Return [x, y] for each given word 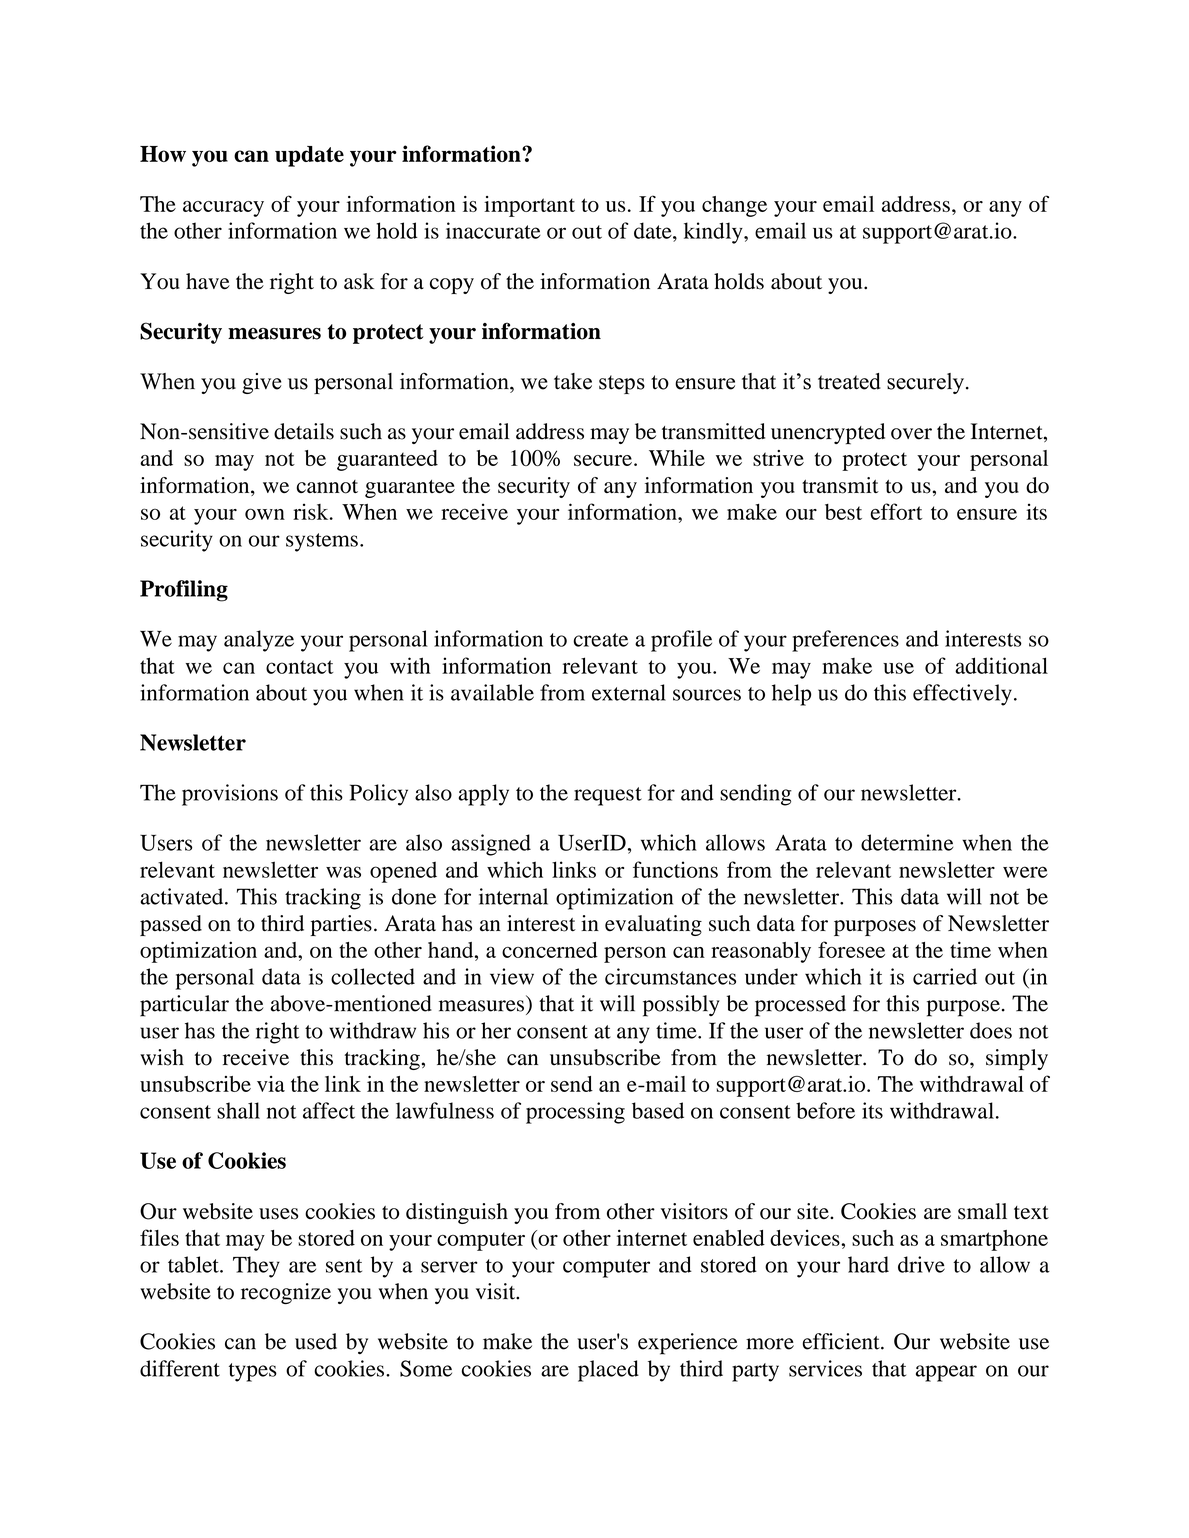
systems [322, 542]
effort [896, 511]
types [253, 1372]
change [734, 206]
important [529, 206]
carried [945, 976]
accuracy [223, 209]
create [600, 640]
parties [341, 925]
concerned [550, 950]
